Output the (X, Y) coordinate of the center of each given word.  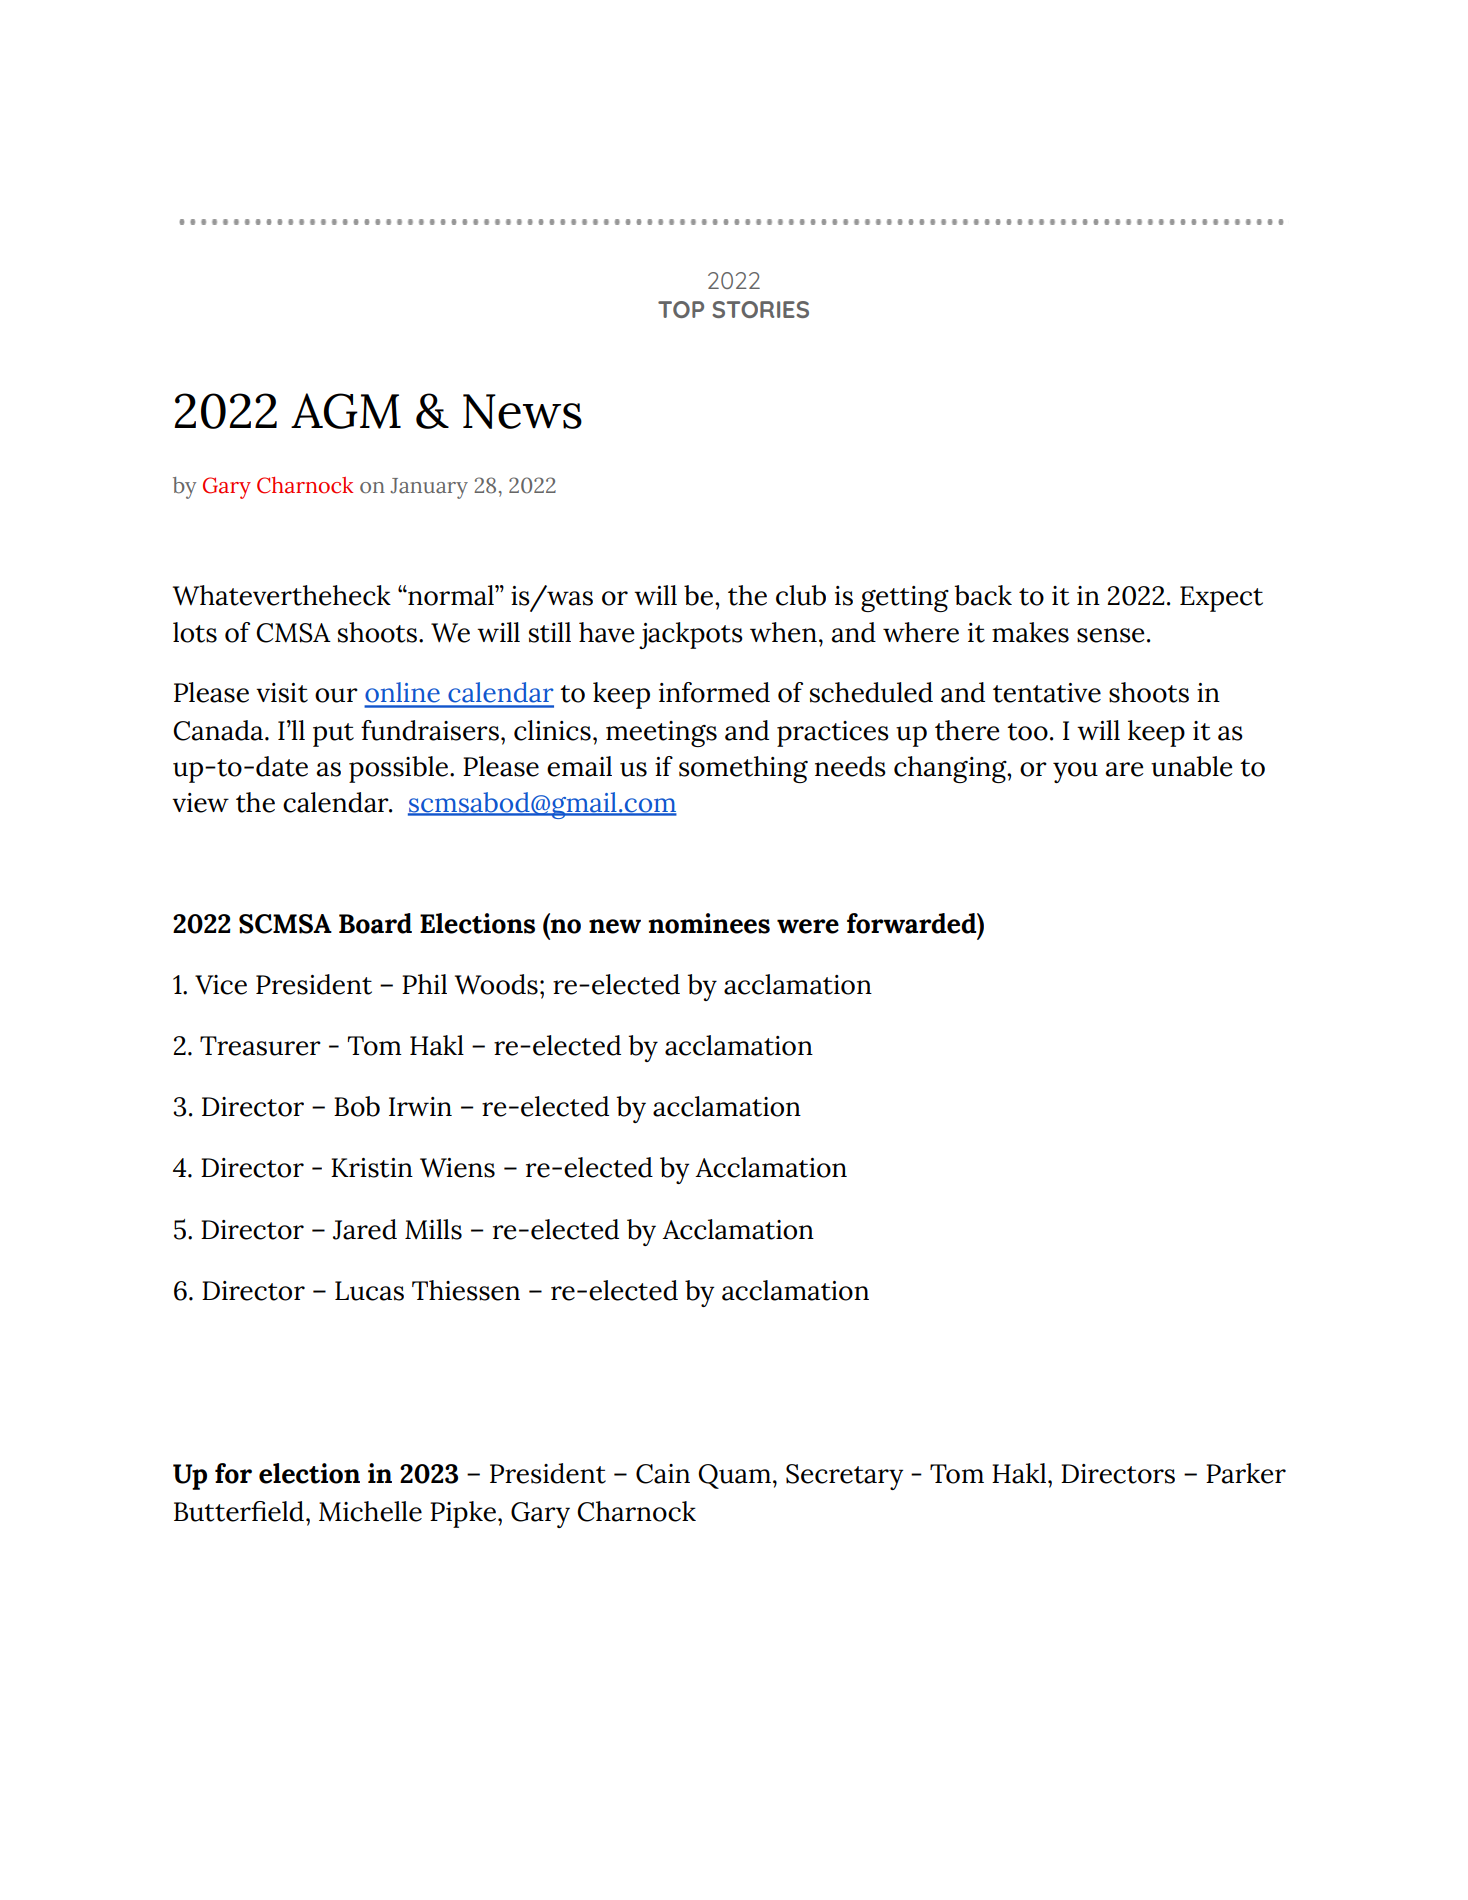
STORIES (760, 309)
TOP (681, 309)
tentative (1047, 693)
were (808, 926)
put (333, 735)
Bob (357, 1106)
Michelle (370, 1511)
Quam (734, 1476)
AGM (346, 411)
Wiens (457, 1168)
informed (714, 692)
